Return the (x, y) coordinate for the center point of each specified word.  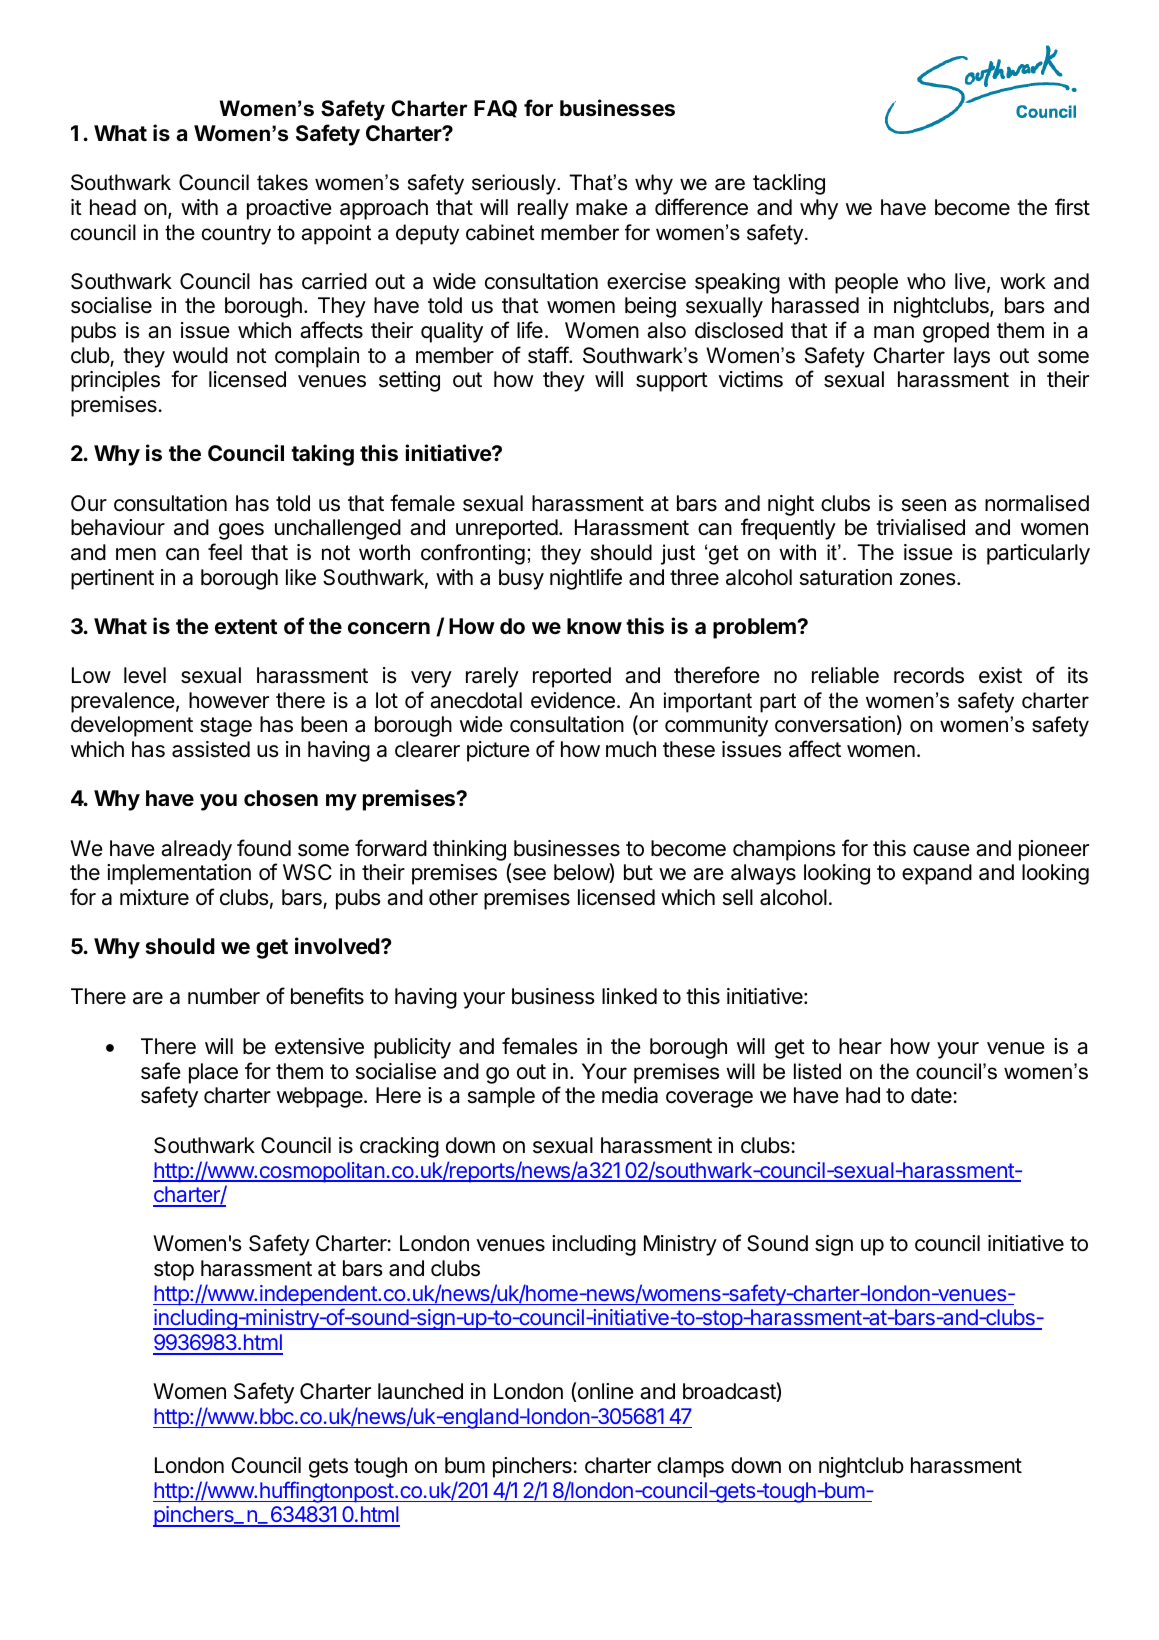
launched (420, 1391)
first (1072, 207)
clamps (690, 1467)
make (602, 207)
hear (860, 1046)
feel (225, 552)
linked (629, 996)
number (224, 996)
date (932, 1095)
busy (521, 579)
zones (929, 579)
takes (282, 182)
